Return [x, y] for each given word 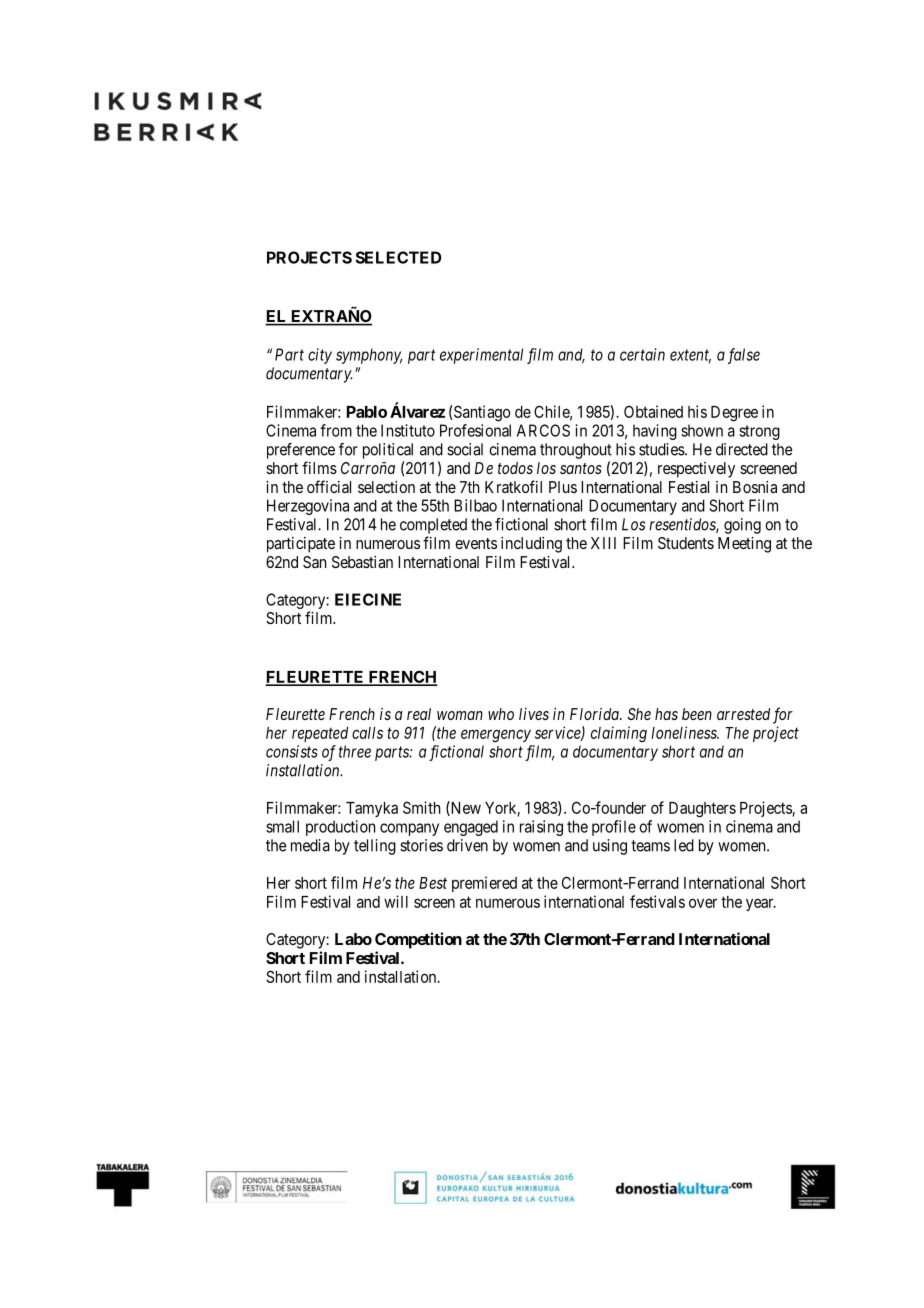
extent [690, 356]
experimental [481, 356]
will [396, 901]
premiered [484, 884]
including [531, 545]
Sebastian [362, 562]
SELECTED [399, 257]
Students [686, 543]
